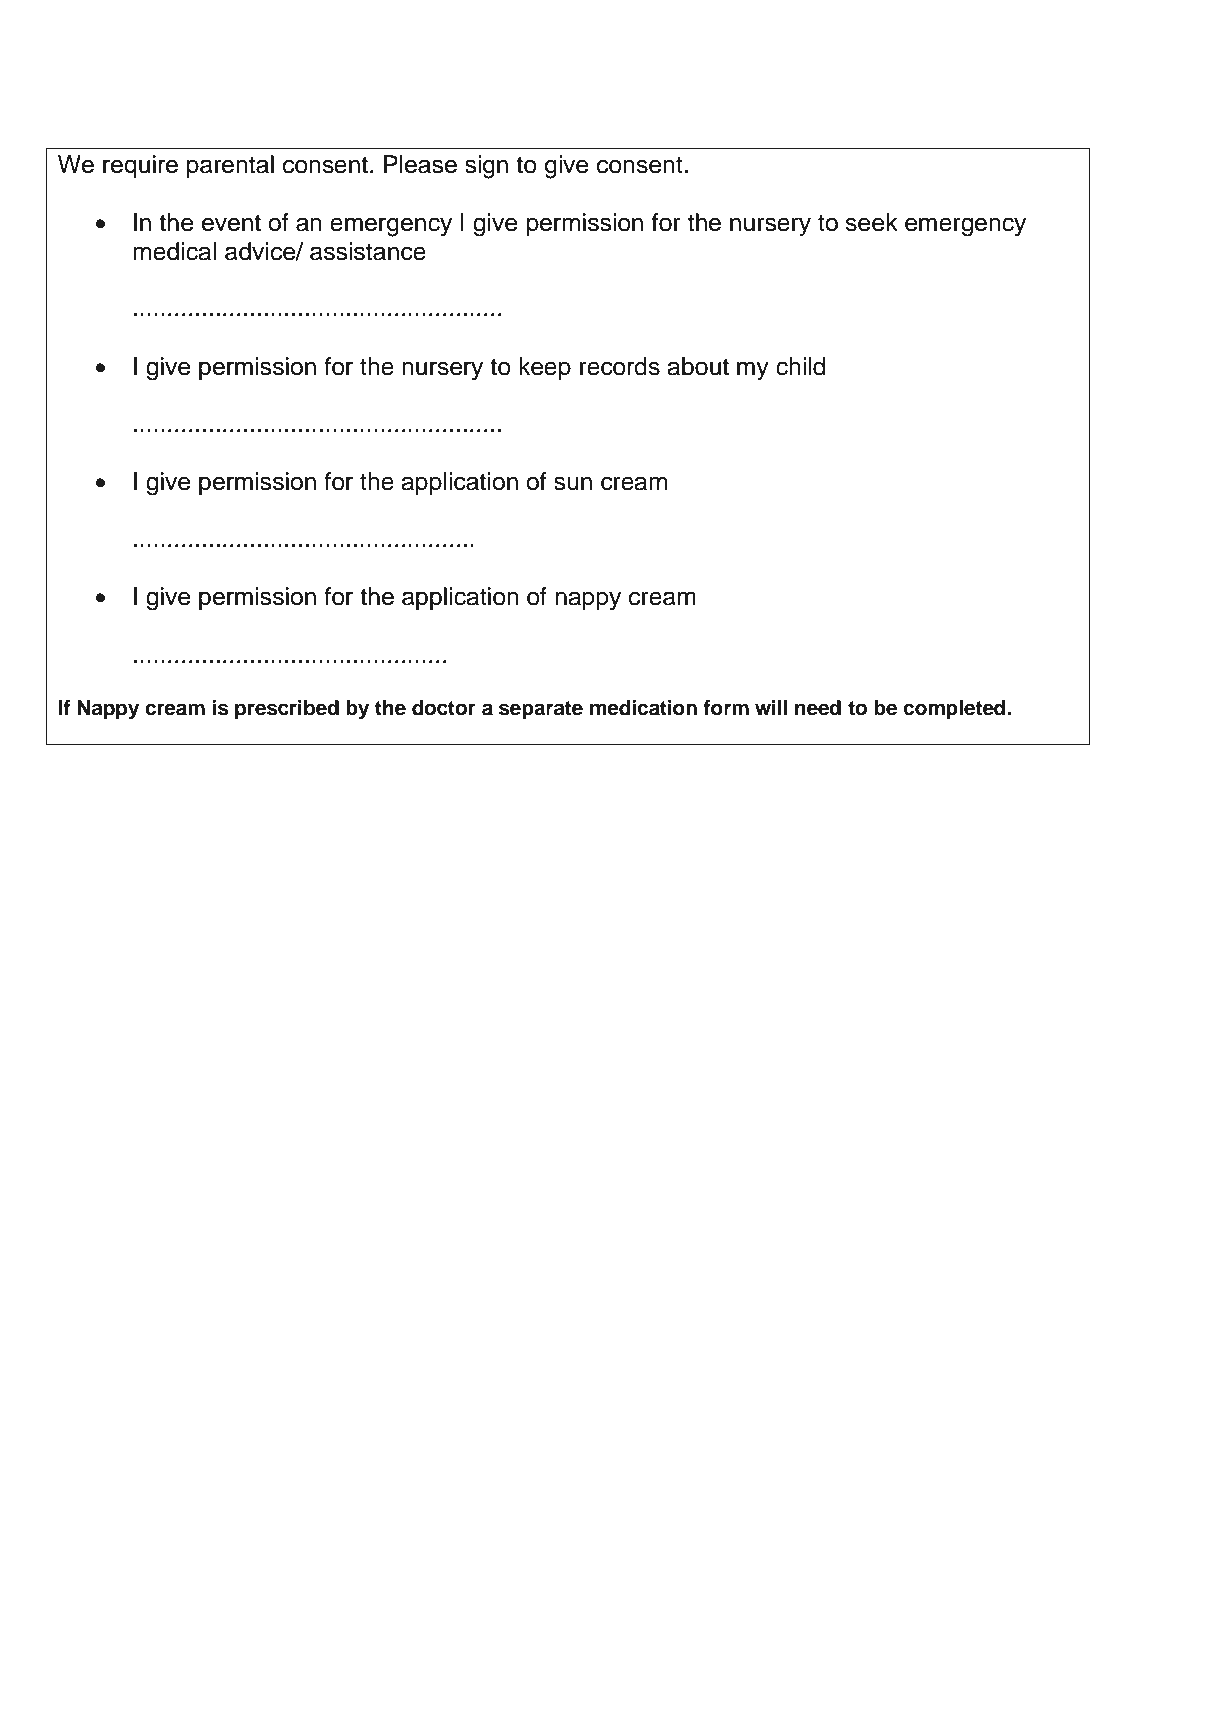 The width and height of the screenshot is (1226, 1734). Describe the element at coordinates (174, 251) in the screenshot. I see `medical` at that location.
